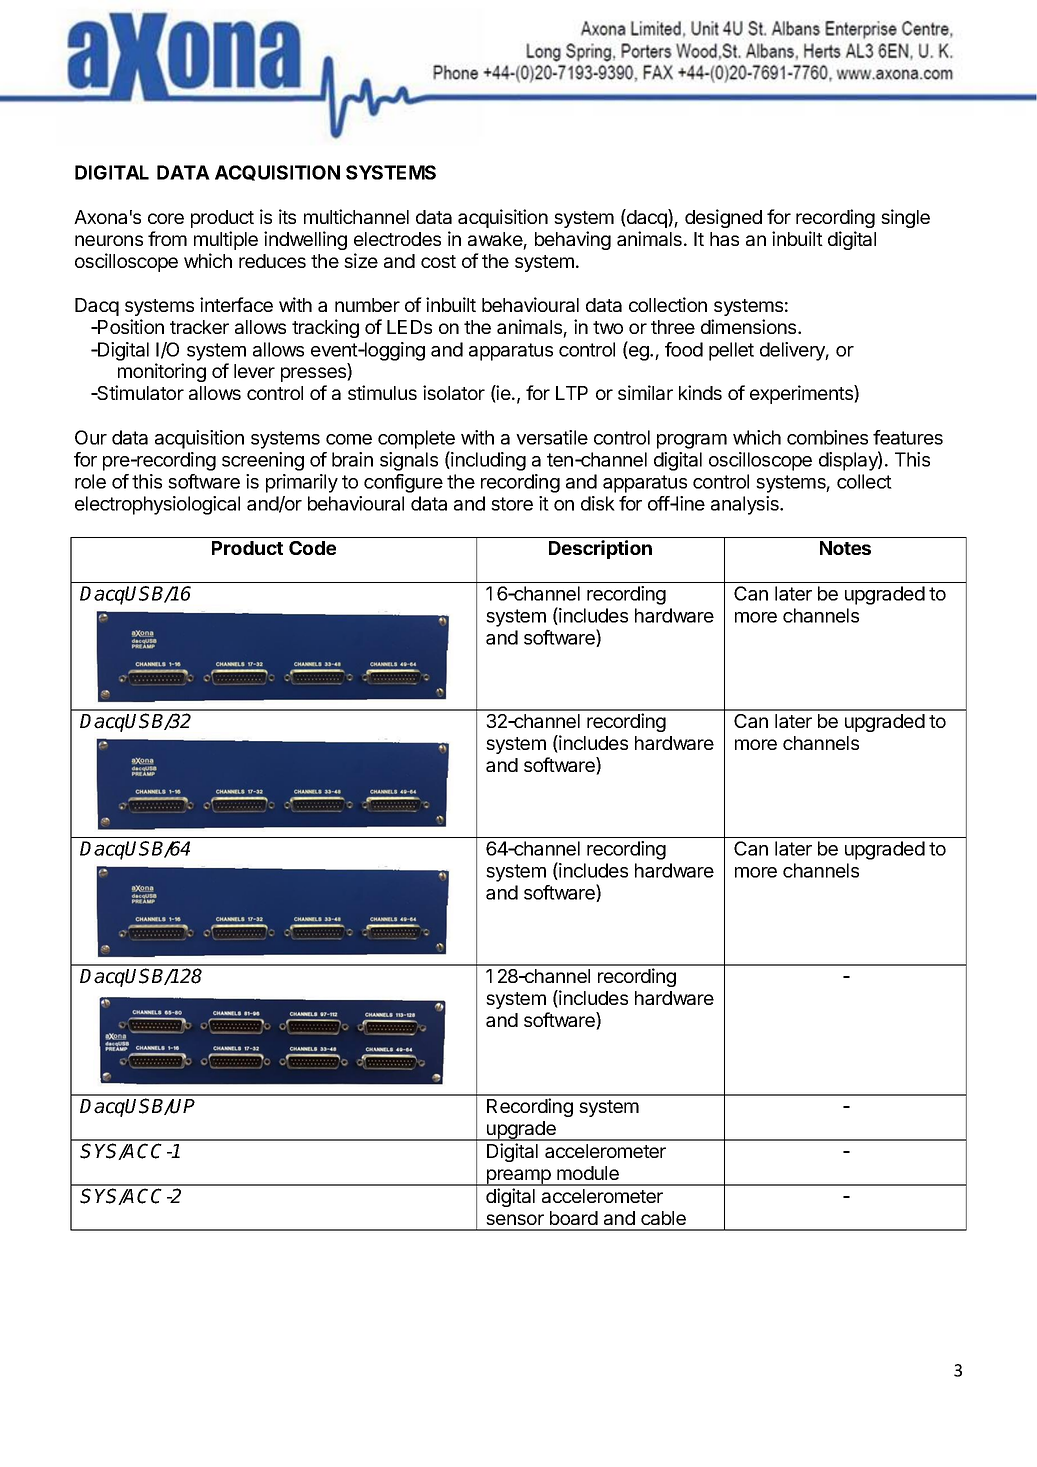 The width and height of the page is (1037, 1467). Describe the element at coordinates (724, 239) in the page. I see `has` at that location.
